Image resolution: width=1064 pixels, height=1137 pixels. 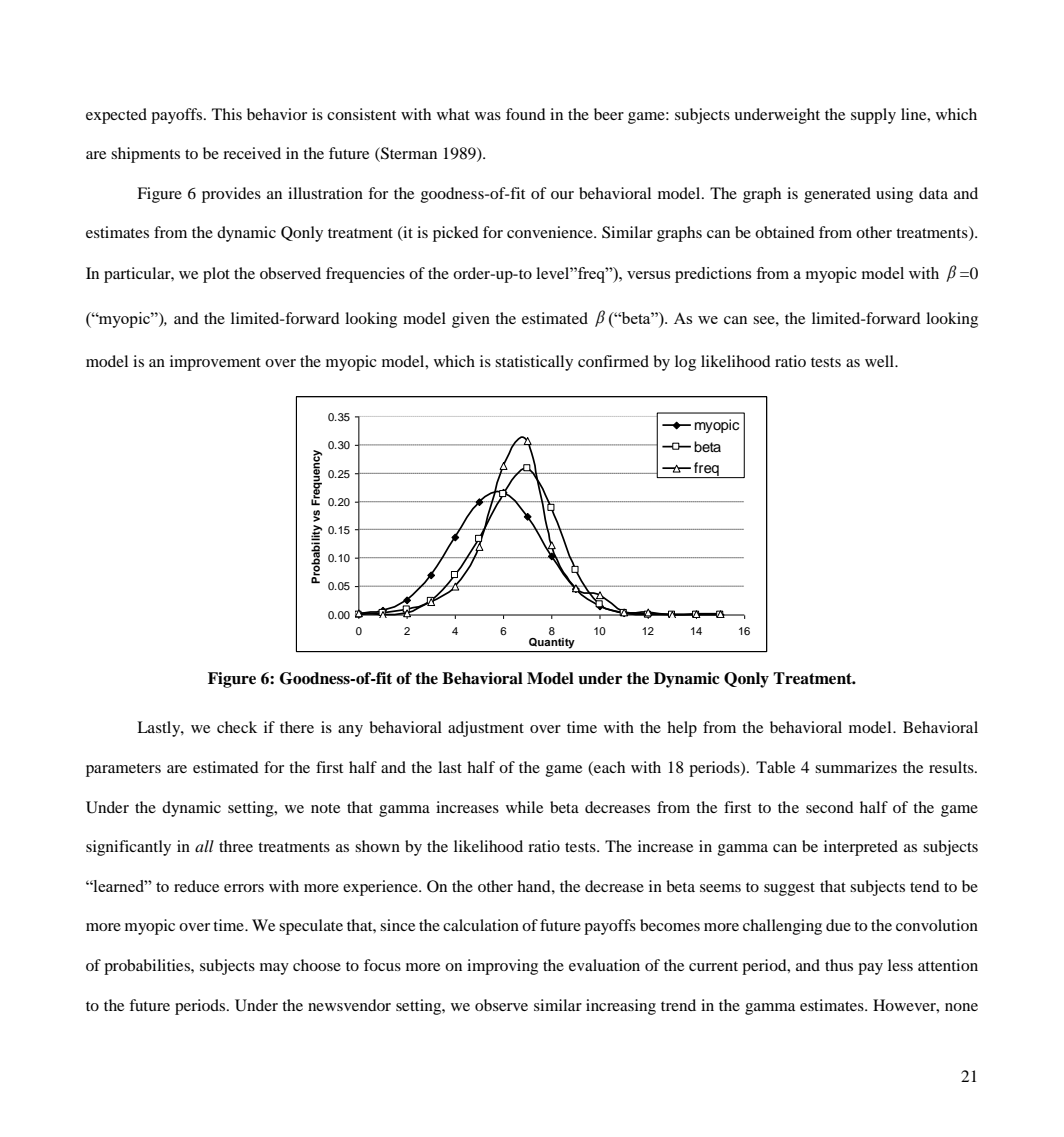 I want to click on improving, so click(x=502, y=967).
